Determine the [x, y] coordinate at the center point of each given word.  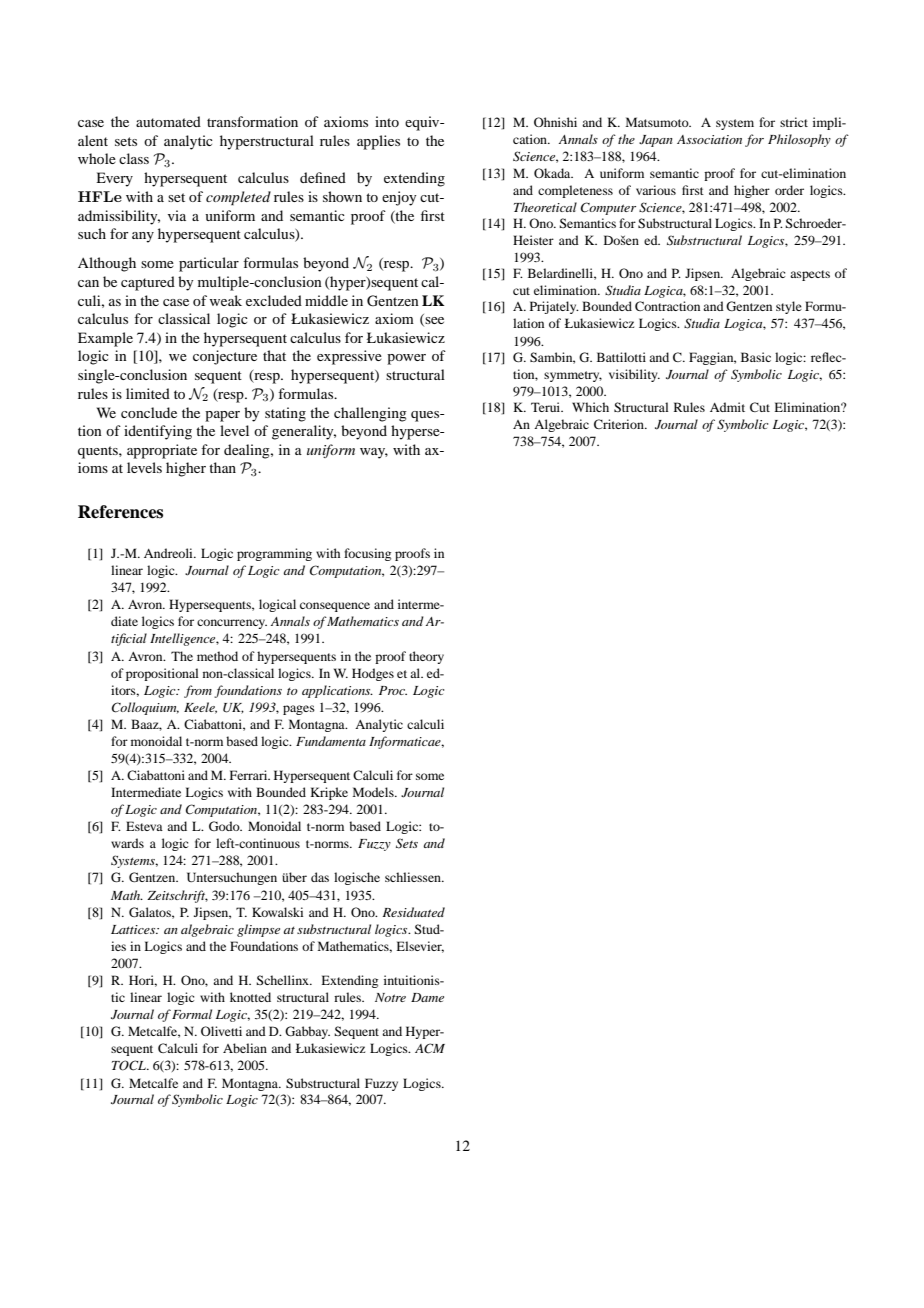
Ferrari [250, 775]
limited [148, 393]
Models [374, 792]
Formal [192, 1014]
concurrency [232, 624]
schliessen [414, 877]
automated [168, 121]
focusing [367, 554]
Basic [756, 357]
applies [378, 142]
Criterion [620, 424]
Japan [656, 141]
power [406, 359]
